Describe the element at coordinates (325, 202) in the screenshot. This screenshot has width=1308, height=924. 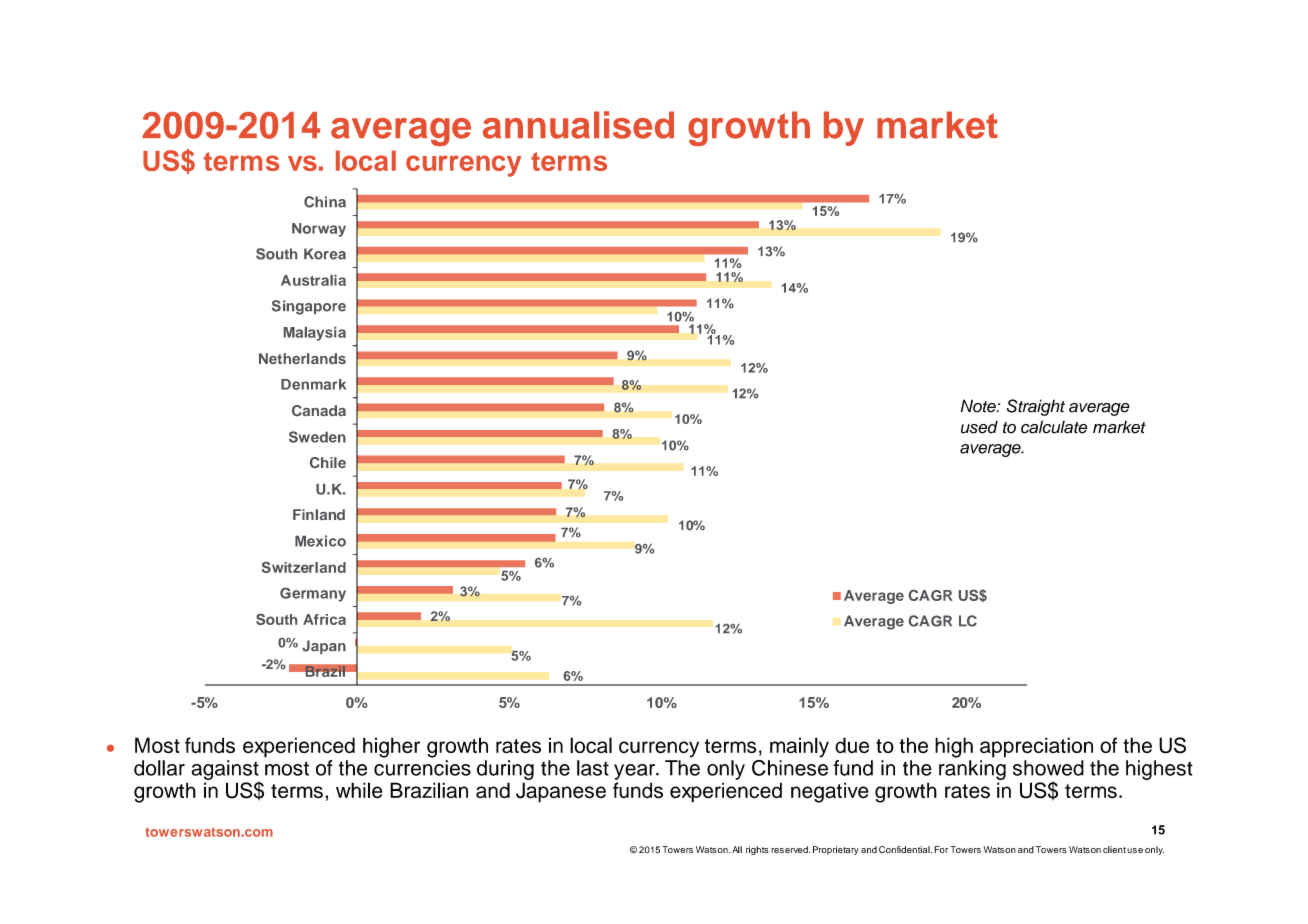
I see `China` at that location.
